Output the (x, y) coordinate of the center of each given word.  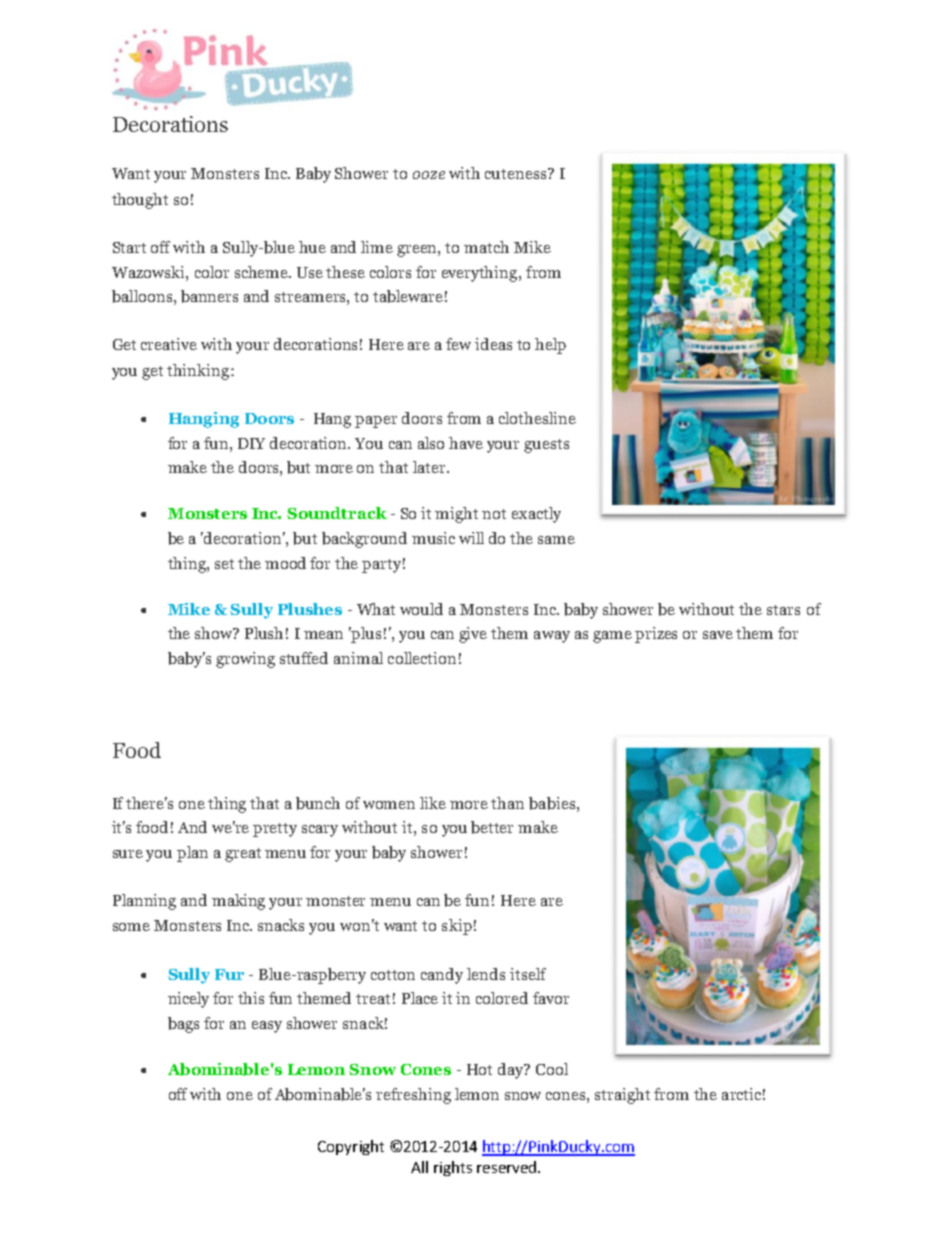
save (718, 635)
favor (551, 998)
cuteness (517, 173)
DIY (251, 443)
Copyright (351, 1147)
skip (457, 927)
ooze (429, 175)
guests (546, 446)
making (238, 902)
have (466, 443)
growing (245, 660)
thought (140, 201)
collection (422, 658)
